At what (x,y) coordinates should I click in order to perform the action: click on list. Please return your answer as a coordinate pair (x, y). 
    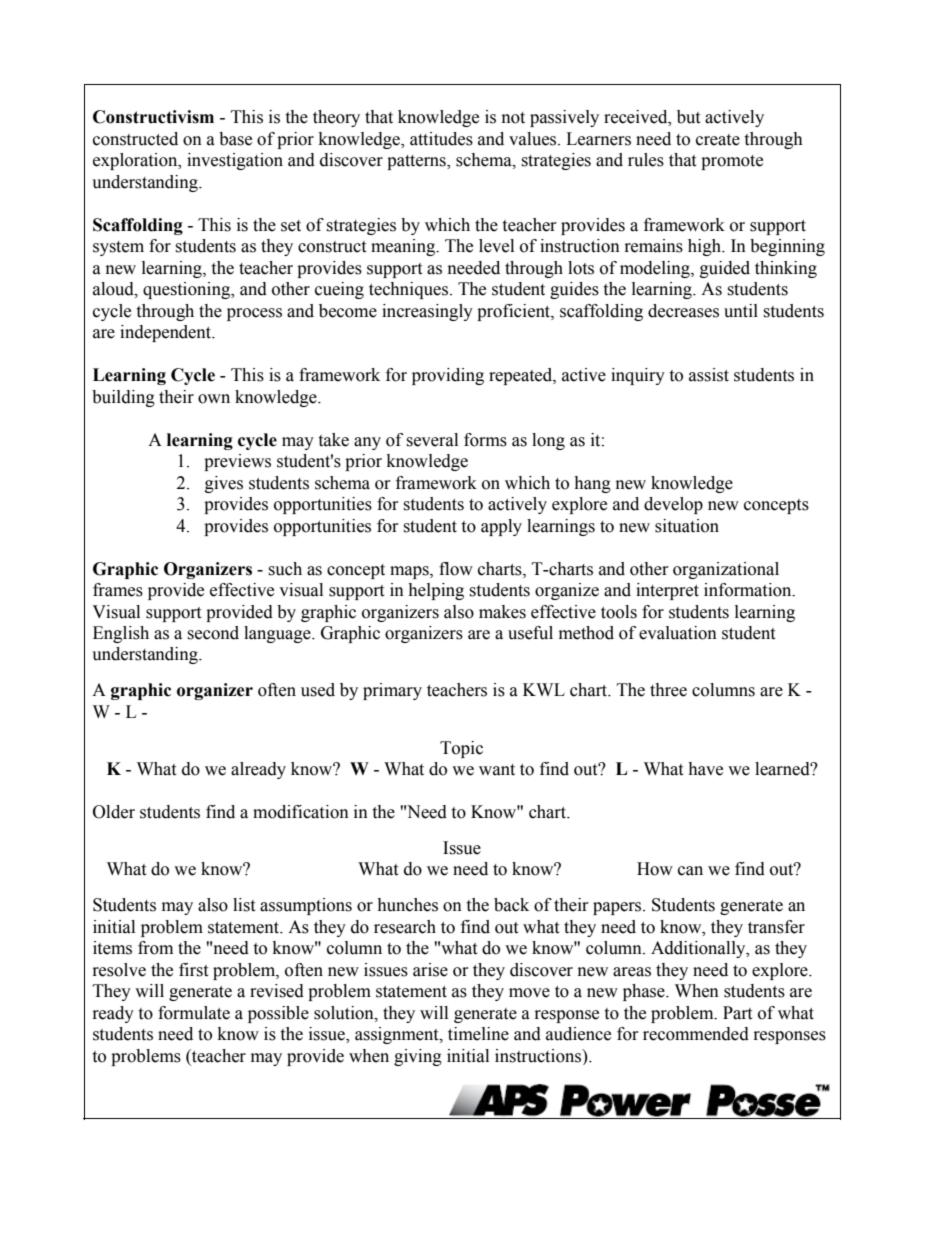
    Looking at the image, I should click on (244, 905).
